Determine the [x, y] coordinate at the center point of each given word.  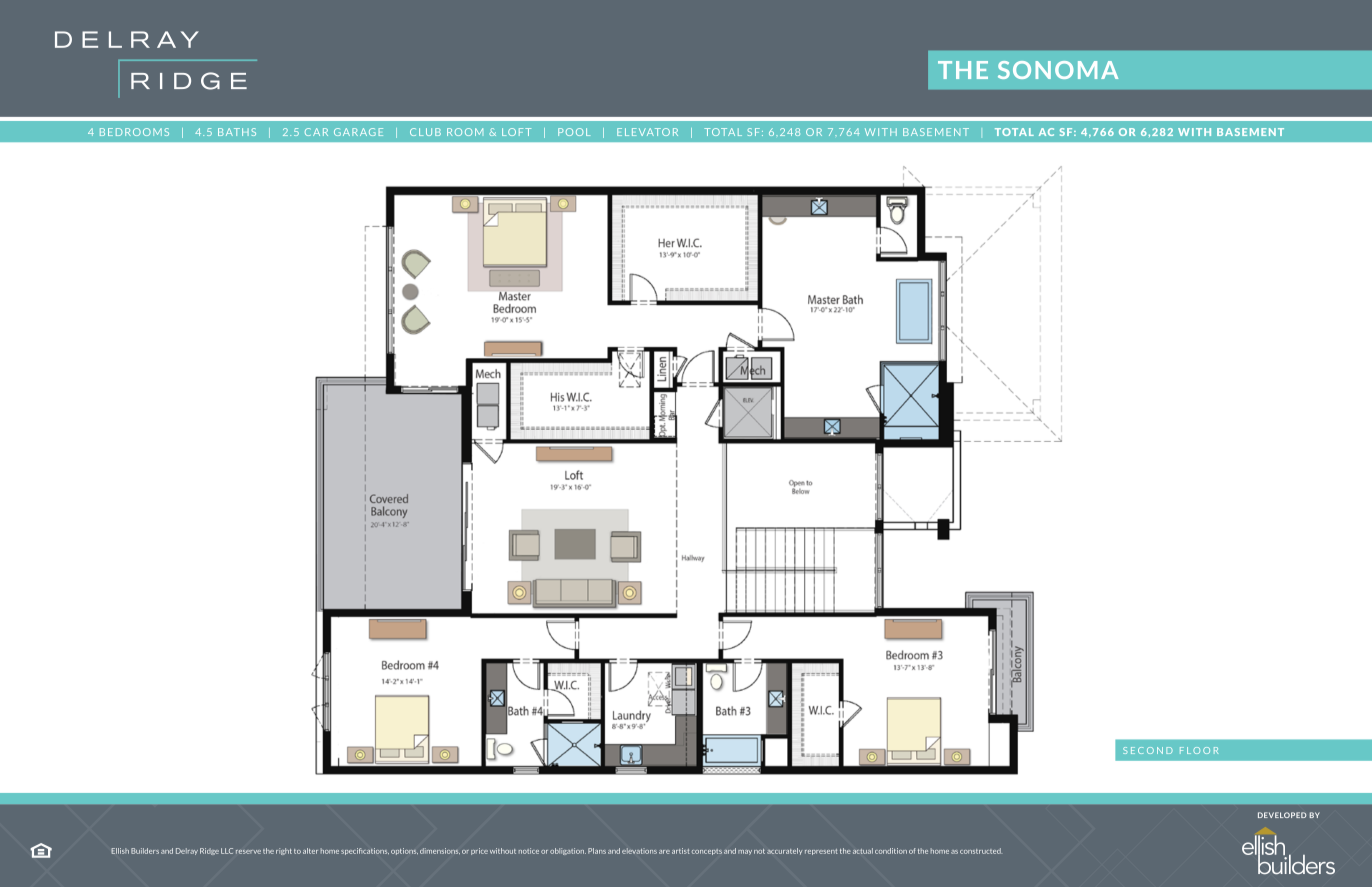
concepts [707, 852]
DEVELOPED [1282, 815]
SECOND [1148, 750]
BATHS [237, 132]
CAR [316, 132]
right [284, 851]
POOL [574, 132]
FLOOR [1199, 750]
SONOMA [1058, 70]
